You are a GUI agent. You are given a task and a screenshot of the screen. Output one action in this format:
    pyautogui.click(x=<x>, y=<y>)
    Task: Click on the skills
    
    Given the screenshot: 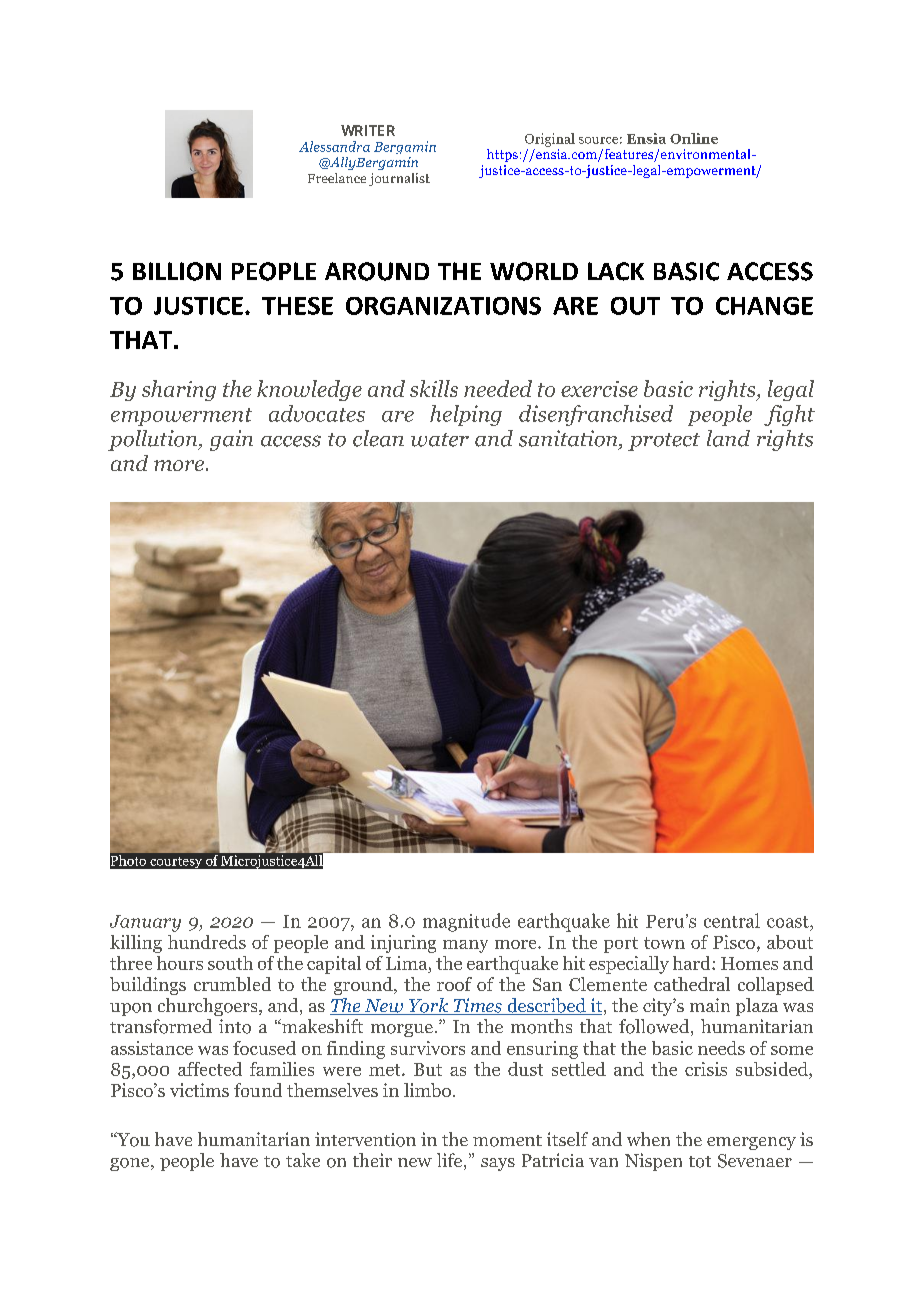 What is the action you would take?
    pyautogui.click(x=434, y=388)
